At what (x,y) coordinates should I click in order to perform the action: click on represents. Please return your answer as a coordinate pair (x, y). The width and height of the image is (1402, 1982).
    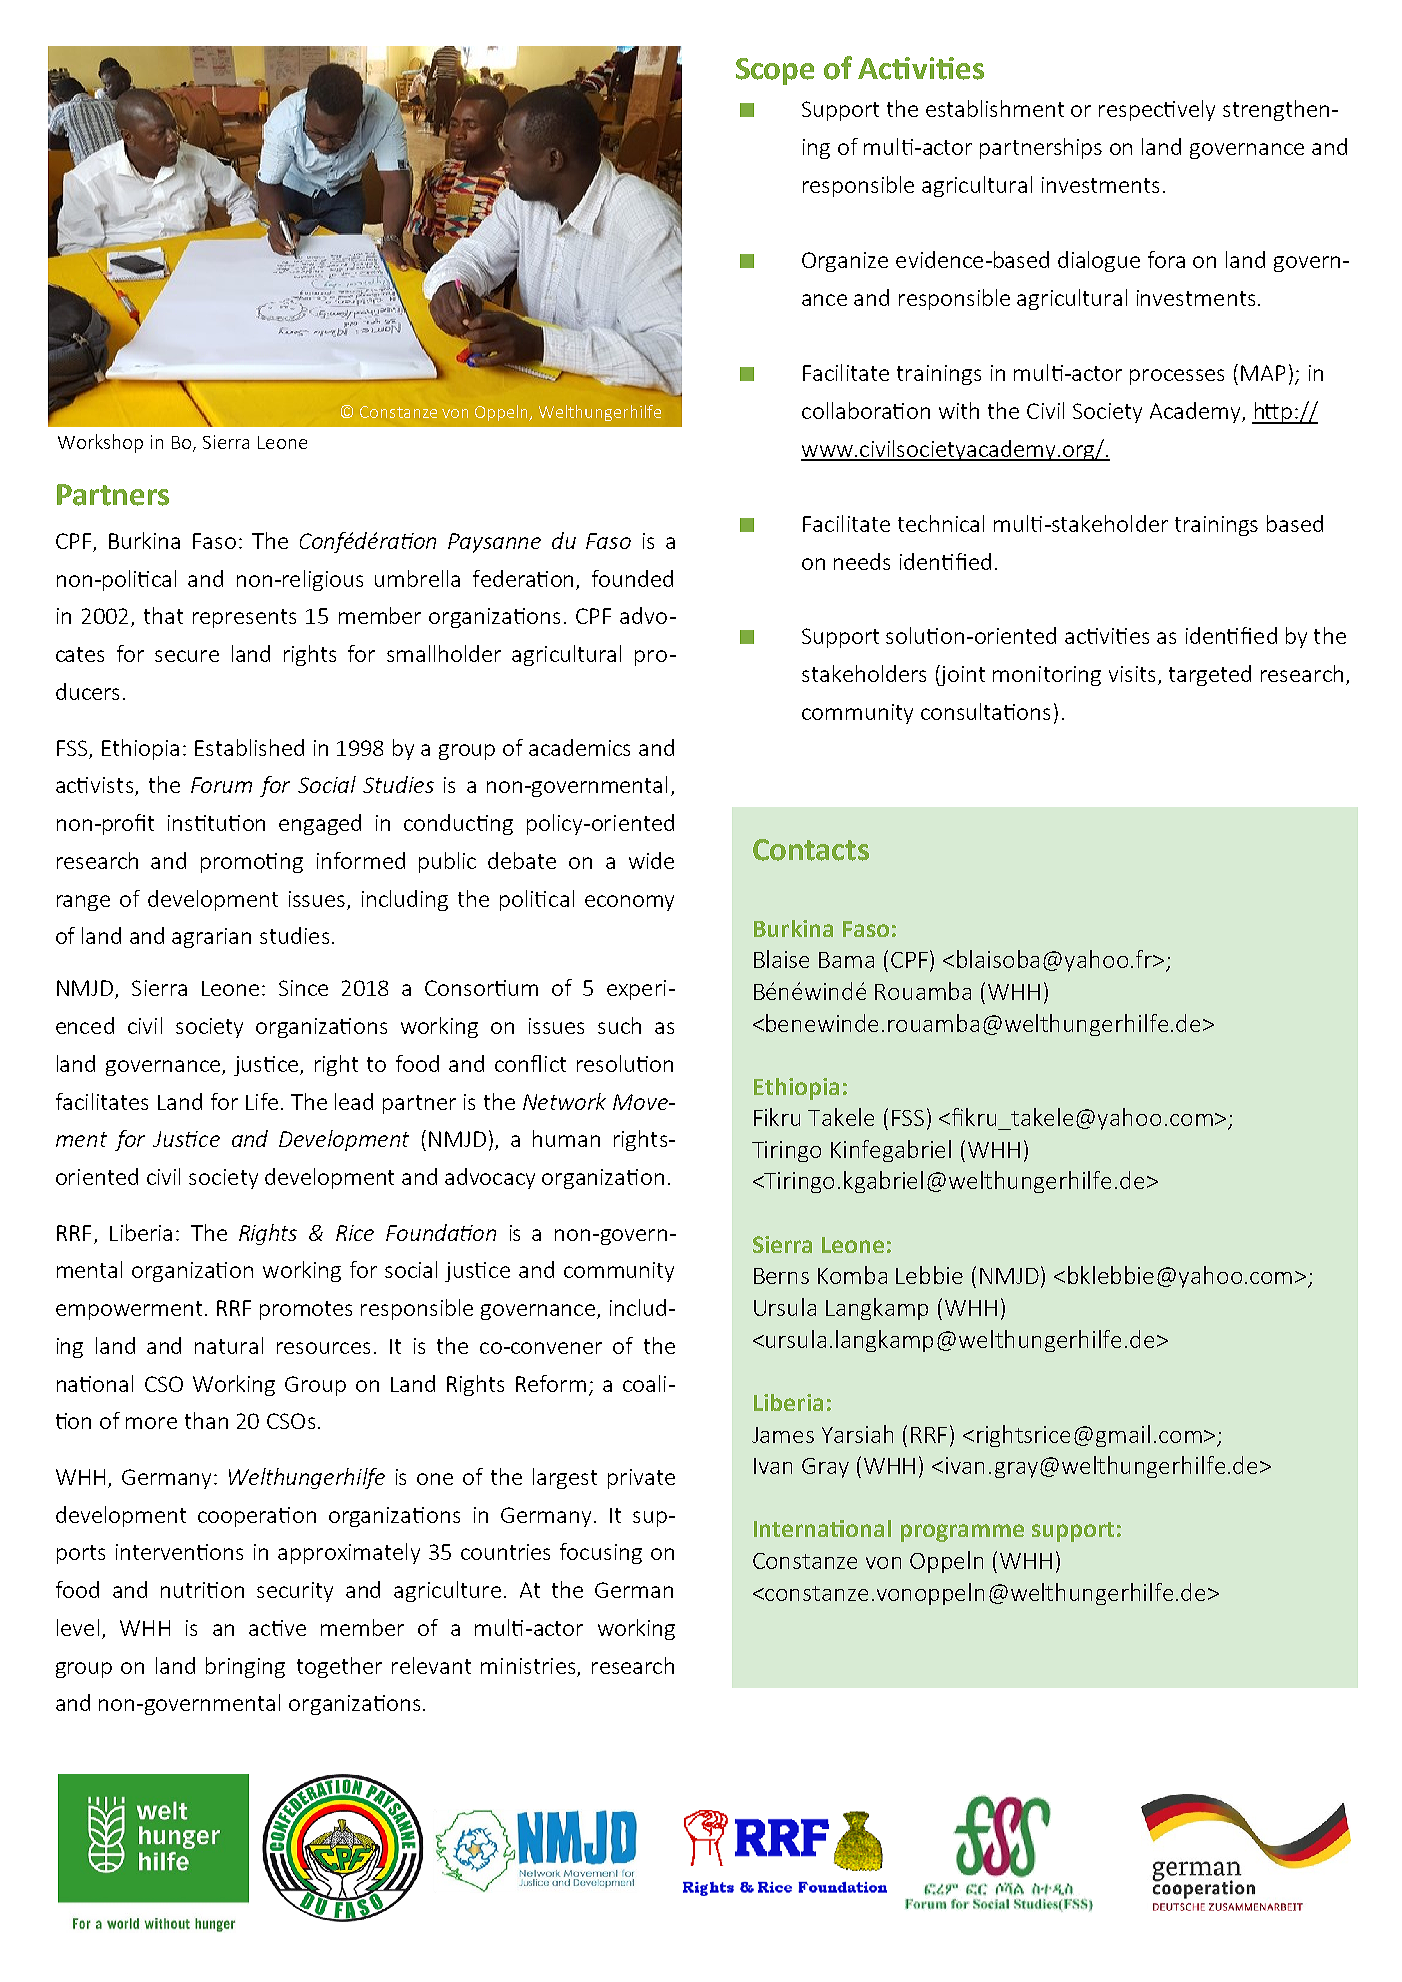
    Looking at the image, I should click on (244, 618).
